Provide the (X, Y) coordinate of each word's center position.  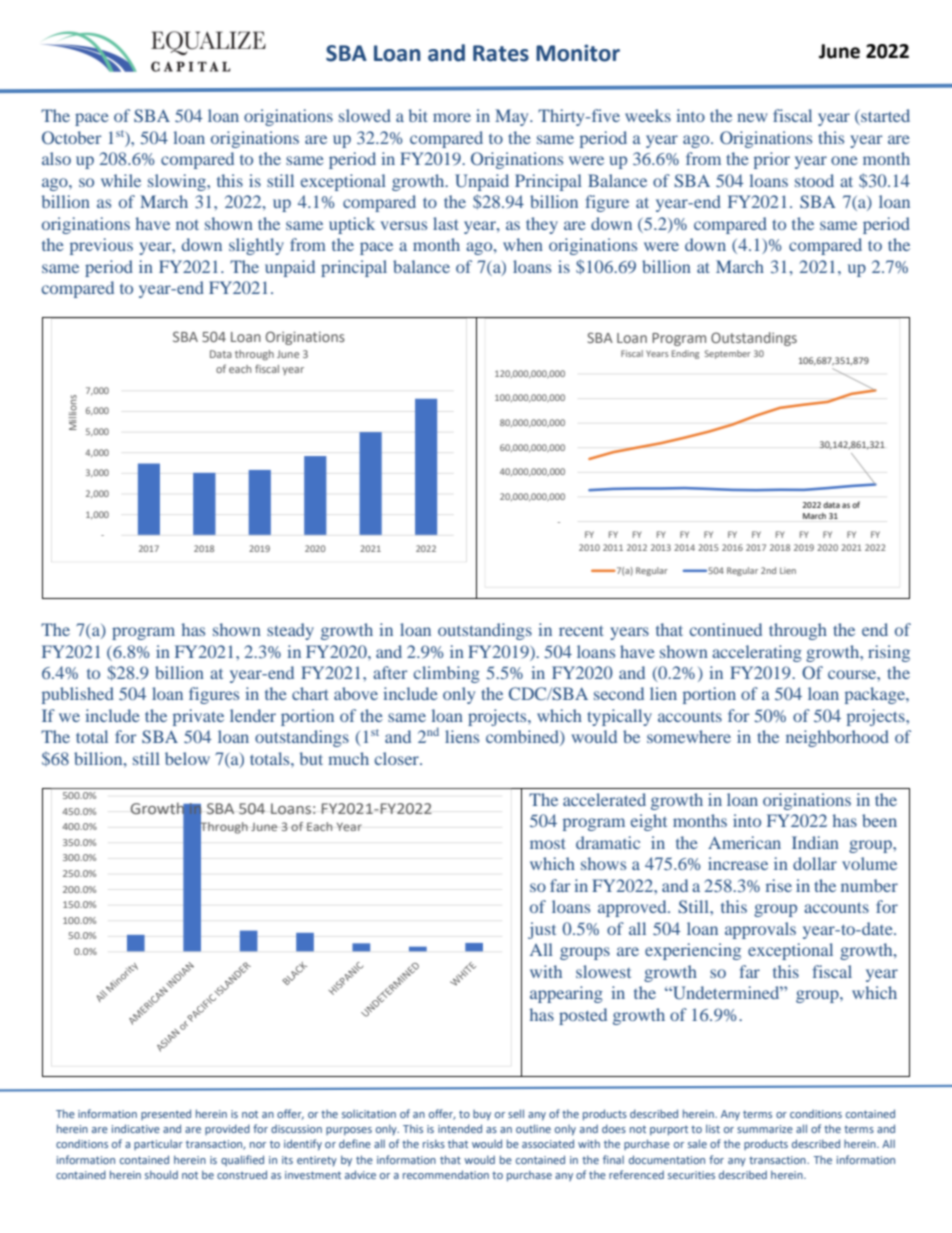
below (187, 758)
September (728, 354)
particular (158, 1145)
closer (398, 758)
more (452, 117)
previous (101, 246)
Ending (685, 354)
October (72, 137)
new (752, 117)
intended (460, 1128)
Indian (815, 842)
